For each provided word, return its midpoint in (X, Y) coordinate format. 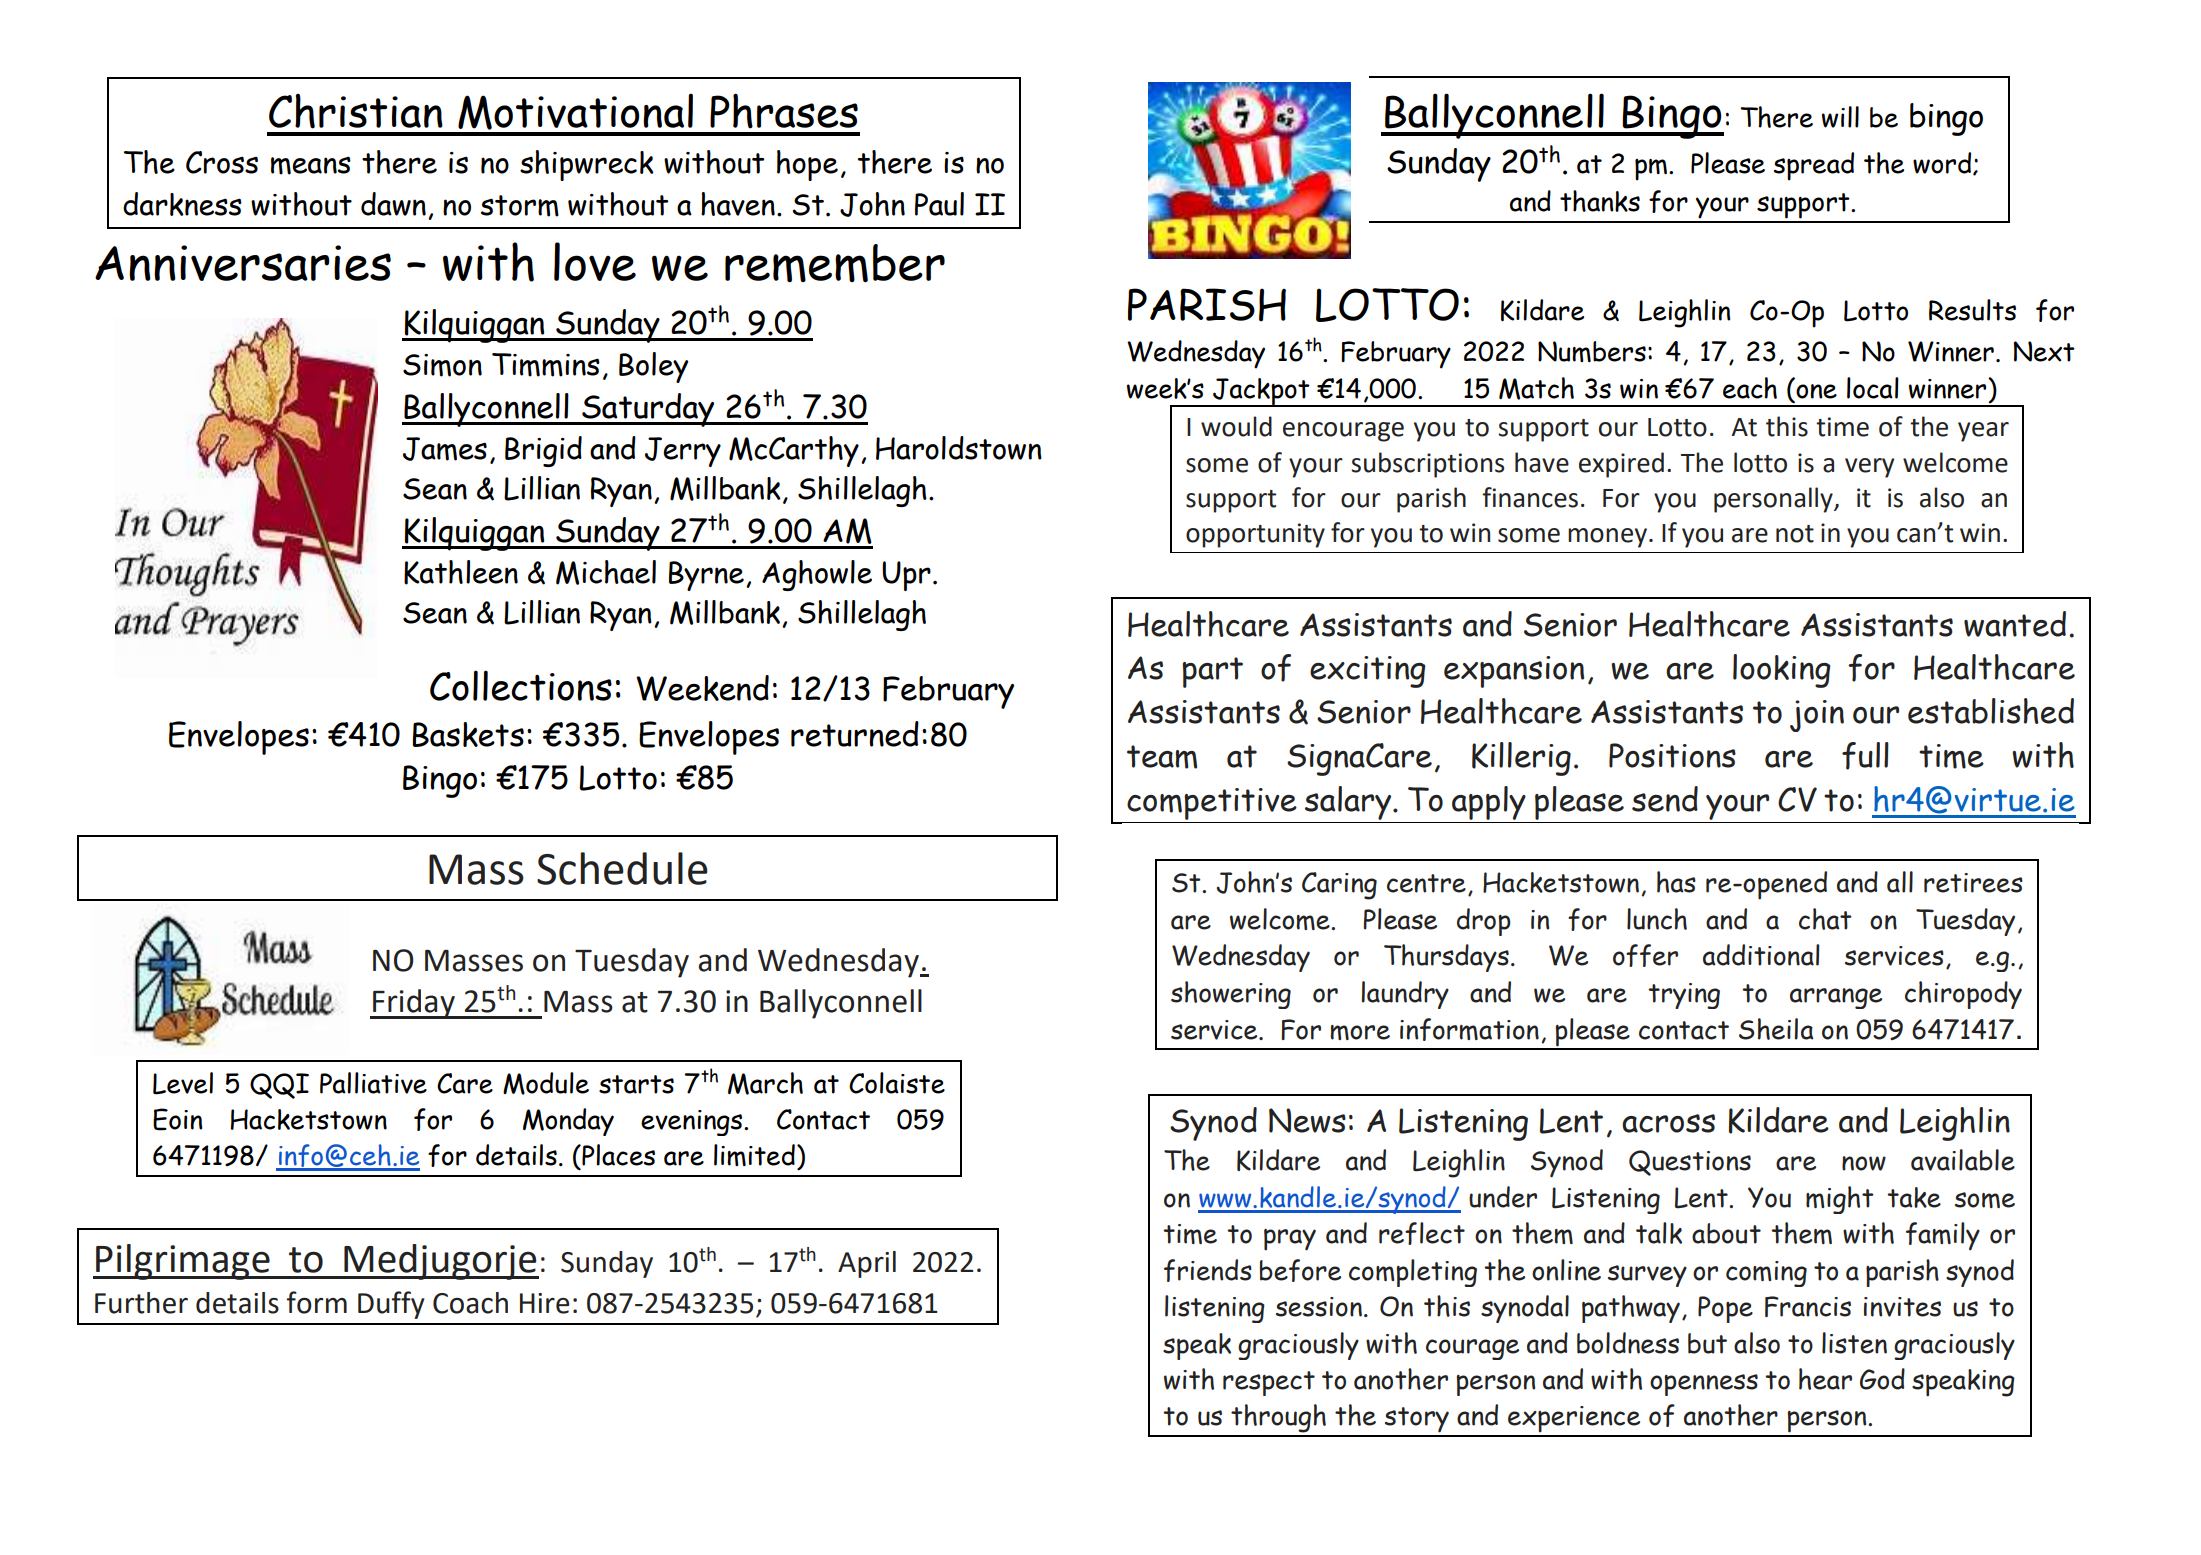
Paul (939, 204)
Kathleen (461, 572)
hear (1825, 1379)
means (311, 165)
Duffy (391, 1305)
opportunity (1255, 535)
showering (1231, 995)
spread (1814, 166)
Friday (414, 1004)
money (1607, 538)
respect (1269, 1383)
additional (1761, 955)
